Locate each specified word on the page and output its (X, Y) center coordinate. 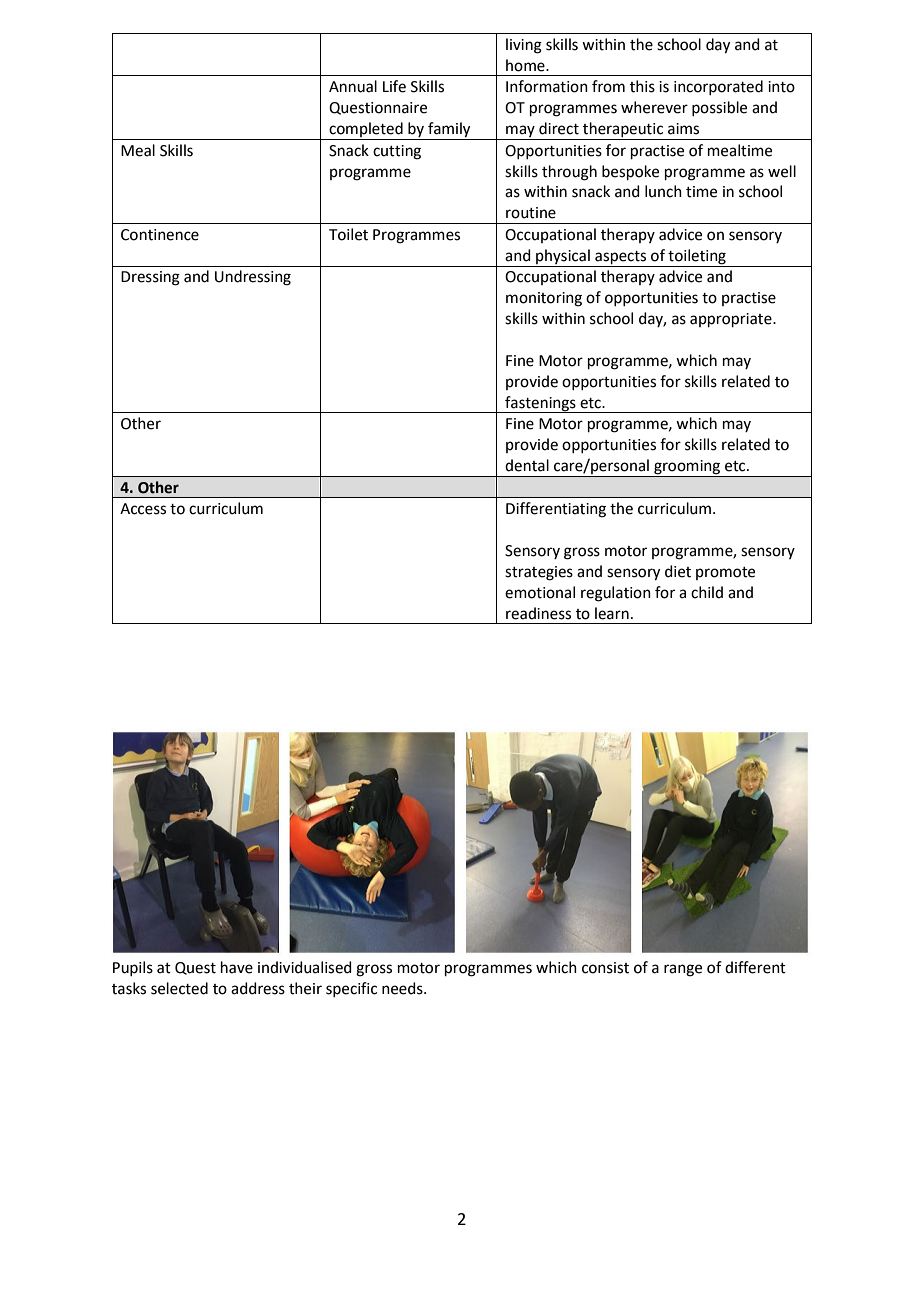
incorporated (718, 87)
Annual (353, 86)
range (683, 970)
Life (394, 86)
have (237, 967)
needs (403, 988)
